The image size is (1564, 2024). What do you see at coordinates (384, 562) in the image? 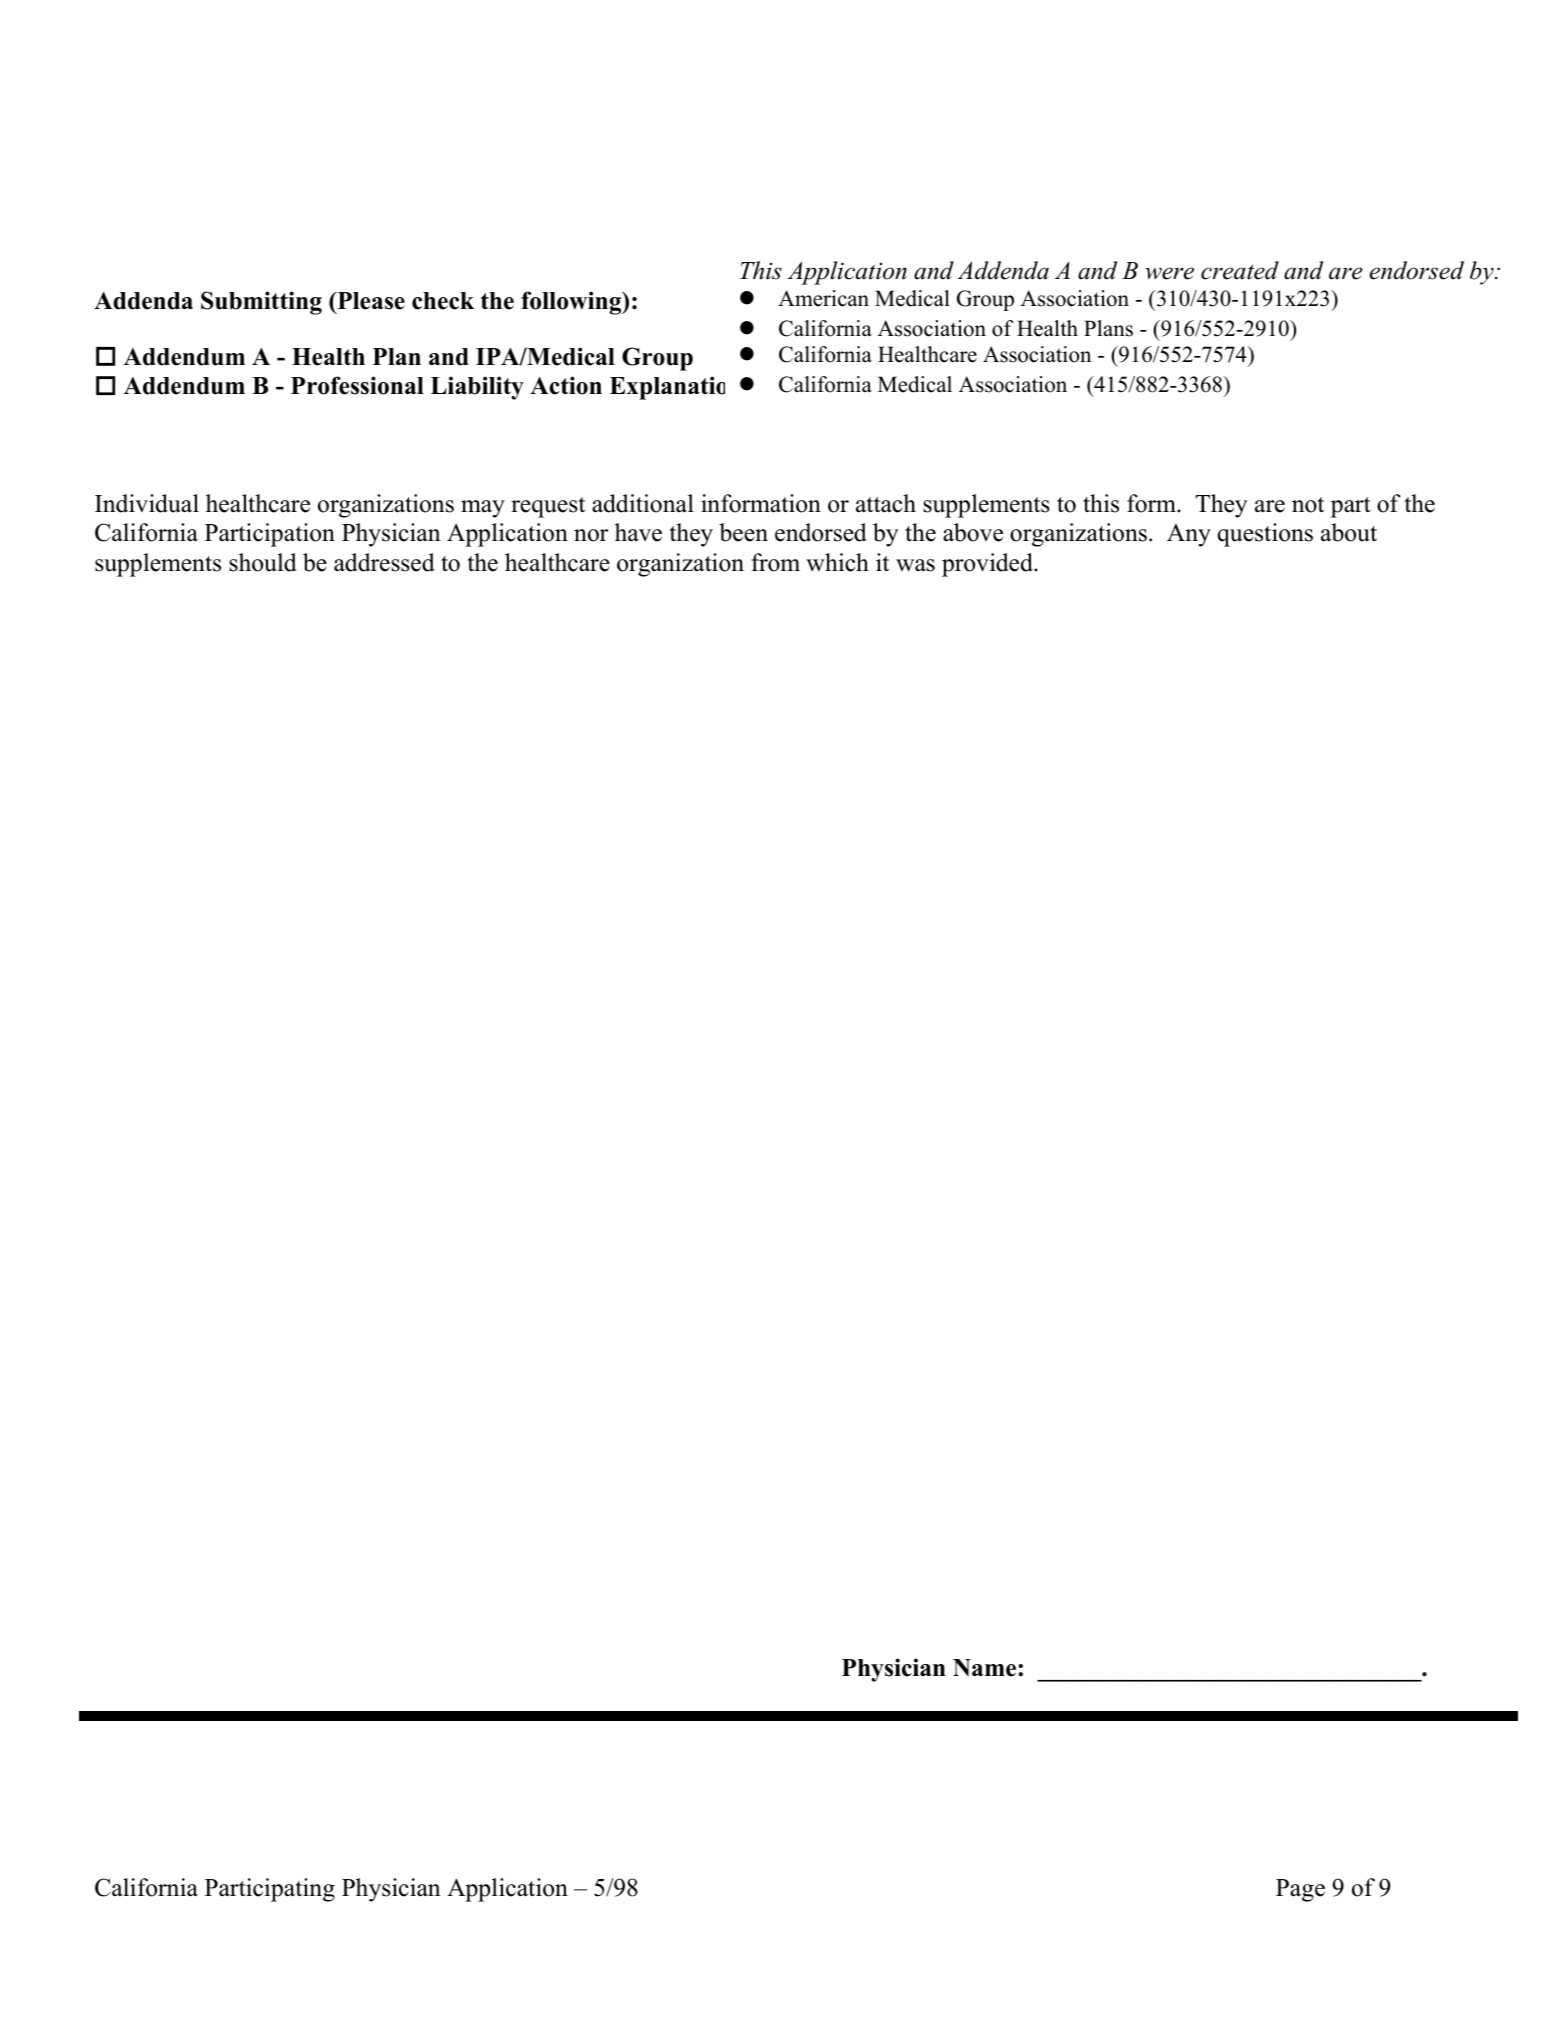
I see `addressed` at bounding box center [384, 562].
